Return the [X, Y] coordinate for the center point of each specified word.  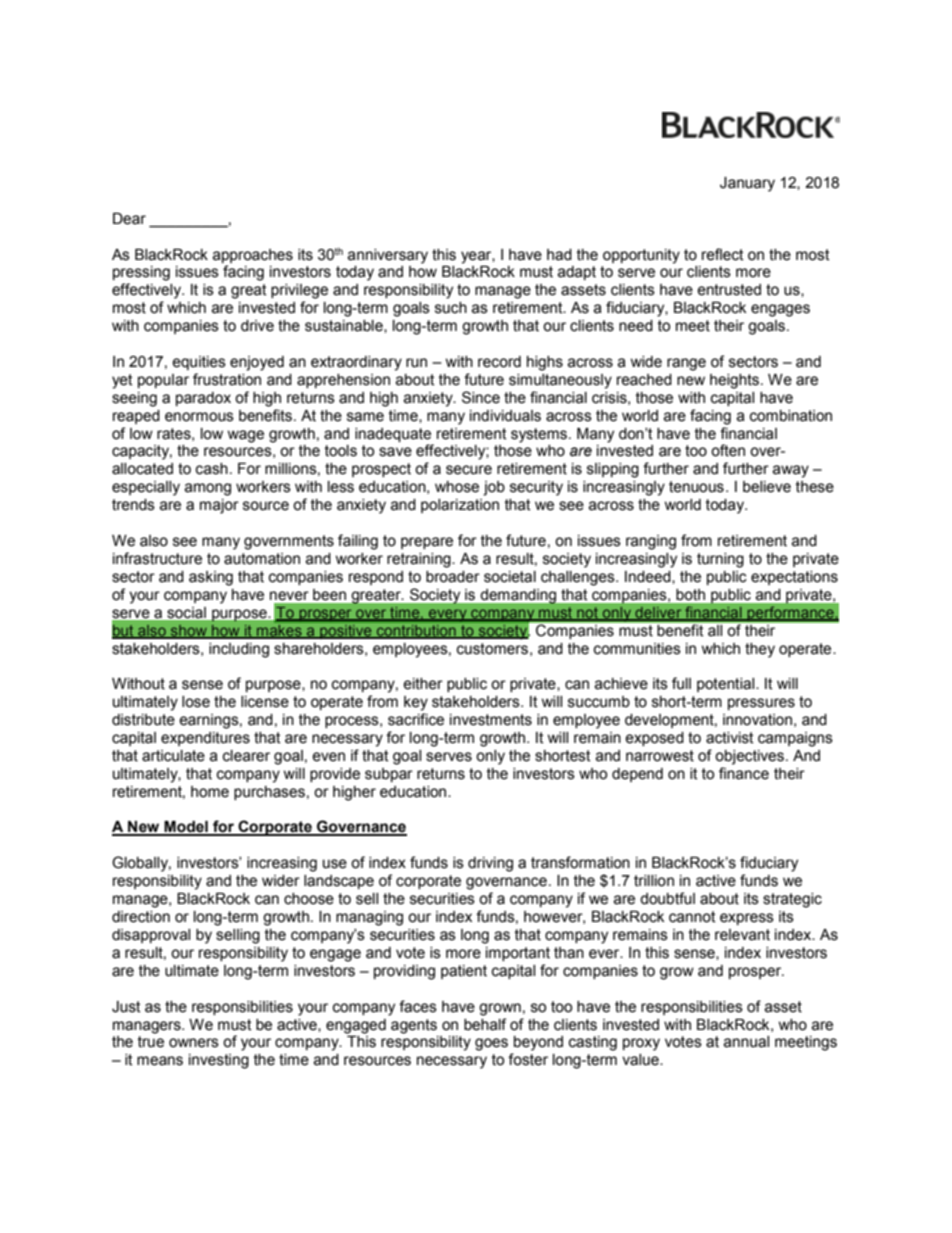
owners [194, 1043]
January [747, 184]
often [728, 450]
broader [453, 577]
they [760, 650]
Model [186, 828]
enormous [199, 417]
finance [744, 773]
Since [481, 397]
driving [490, 864]
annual [746, 1042]
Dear [129, 219]
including [239, 650]
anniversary [388, 256]
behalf [485, 1024]
